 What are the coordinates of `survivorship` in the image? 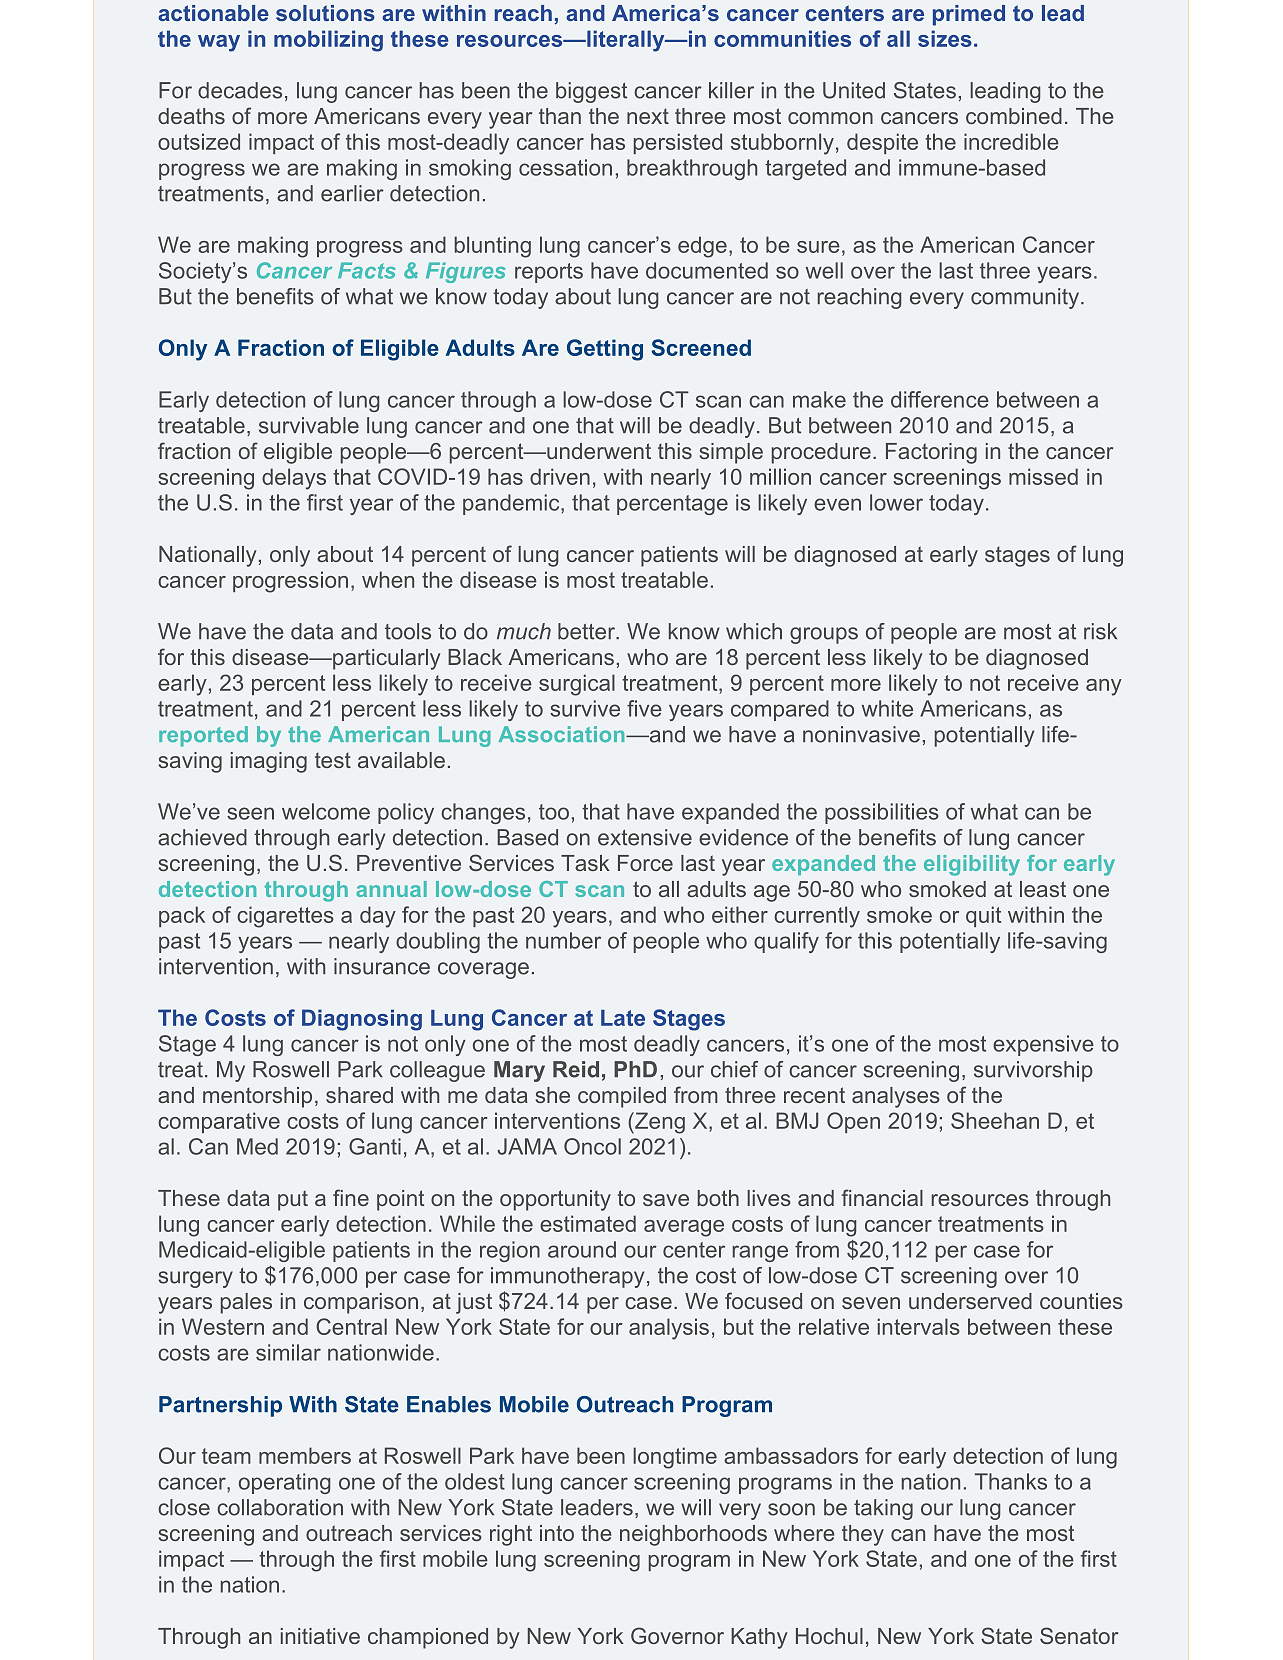 It's located at (1033, 1071).
